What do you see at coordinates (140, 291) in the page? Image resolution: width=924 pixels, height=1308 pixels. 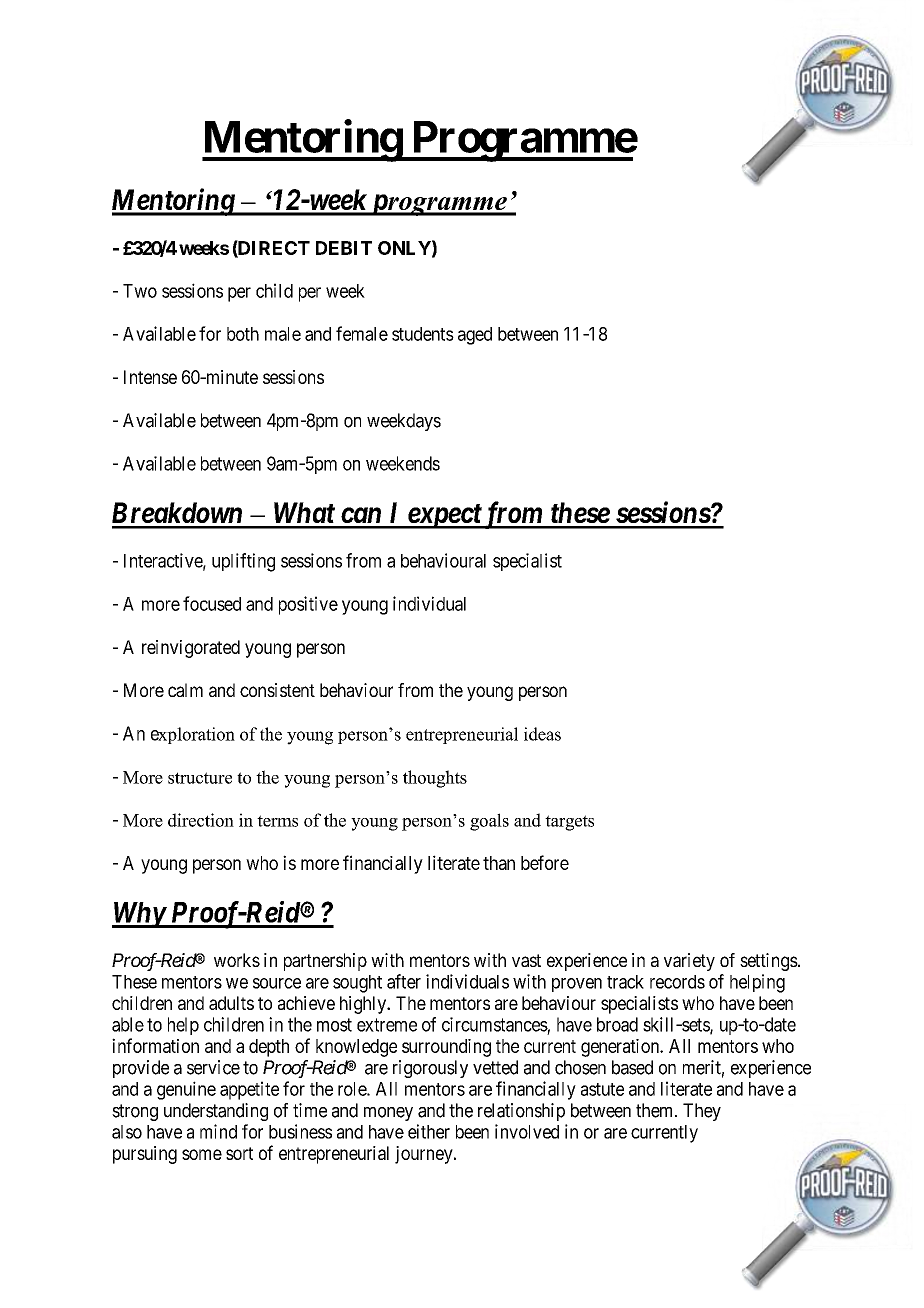 I see `Two` at bounding box center [140, 291].
